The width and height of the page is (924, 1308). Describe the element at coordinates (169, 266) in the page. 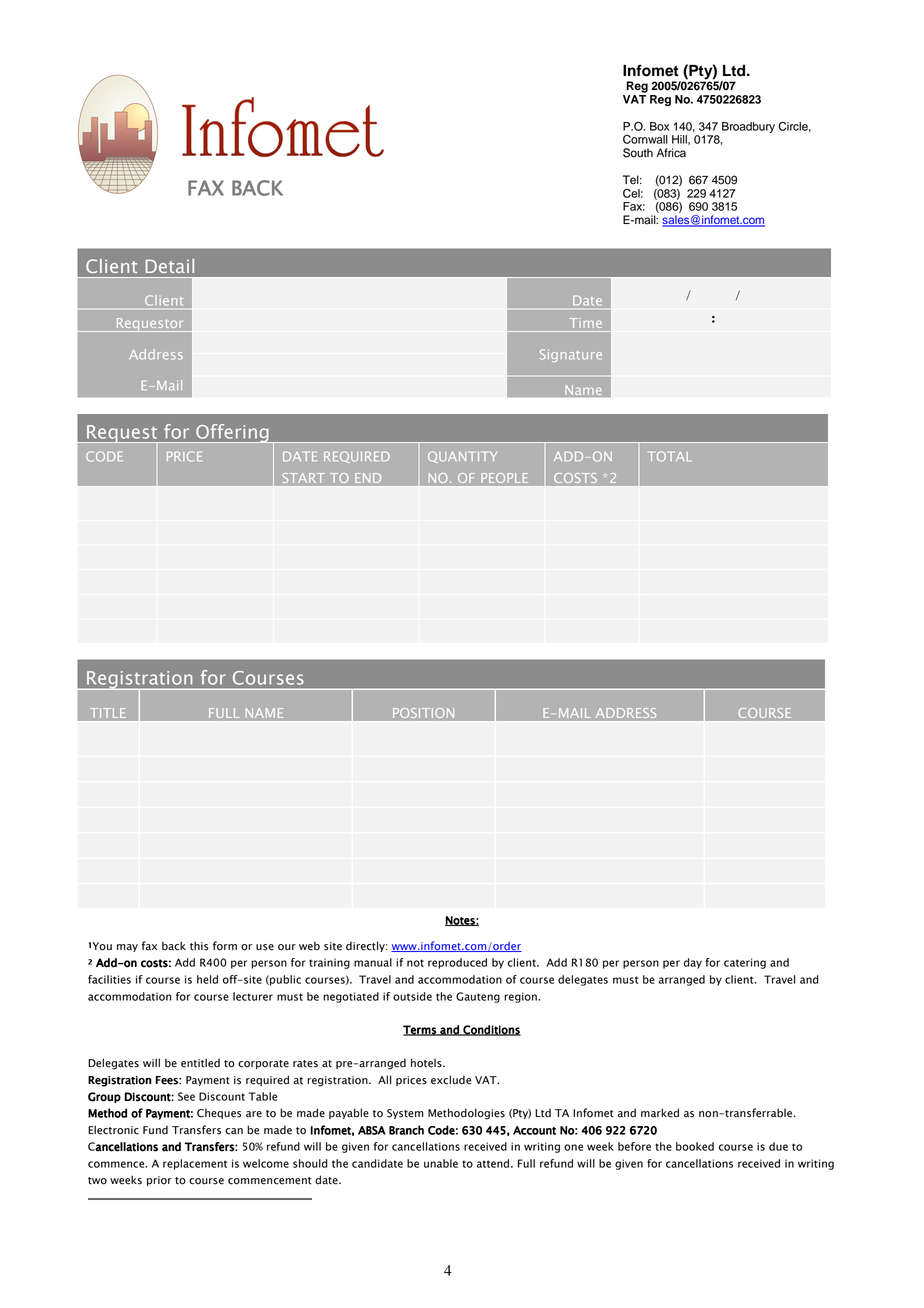

I see `Detail` at that location.
